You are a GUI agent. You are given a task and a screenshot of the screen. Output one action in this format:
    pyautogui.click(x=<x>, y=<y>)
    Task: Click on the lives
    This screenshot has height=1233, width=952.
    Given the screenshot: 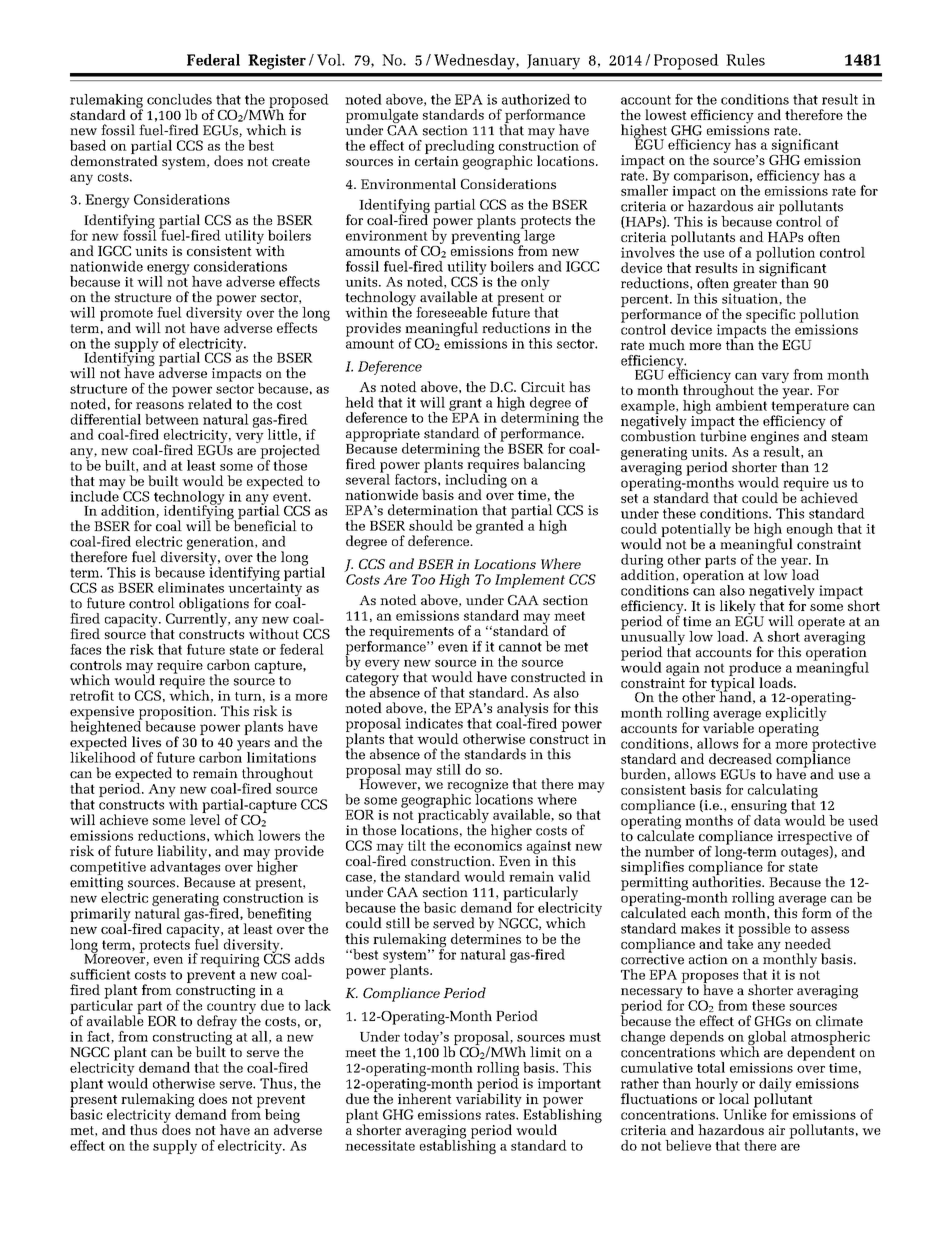 What is the action you would take?
    pyautogui.click(x=146, y=741)
